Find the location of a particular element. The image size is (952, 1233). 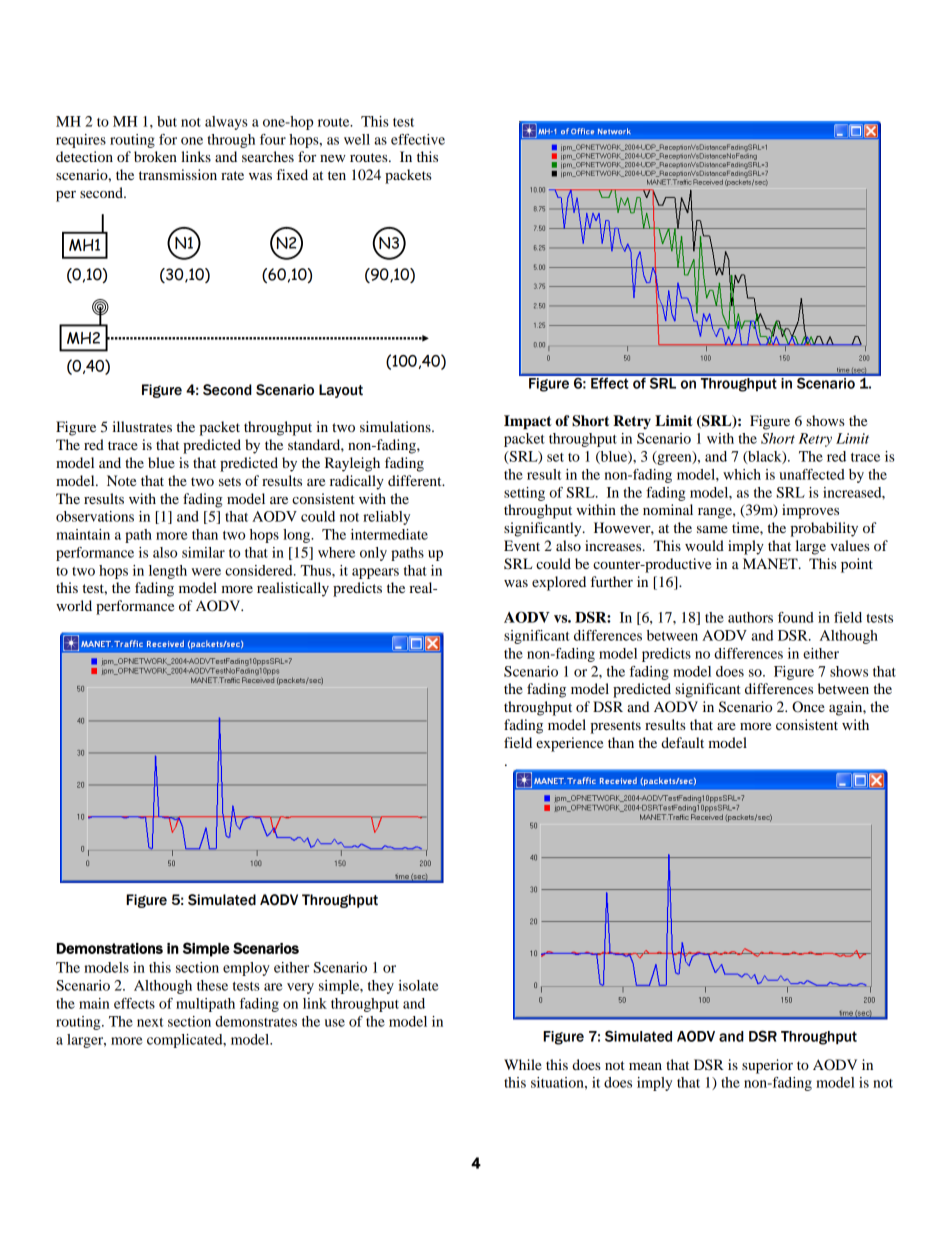

length is located at coordinates (168, 572).
